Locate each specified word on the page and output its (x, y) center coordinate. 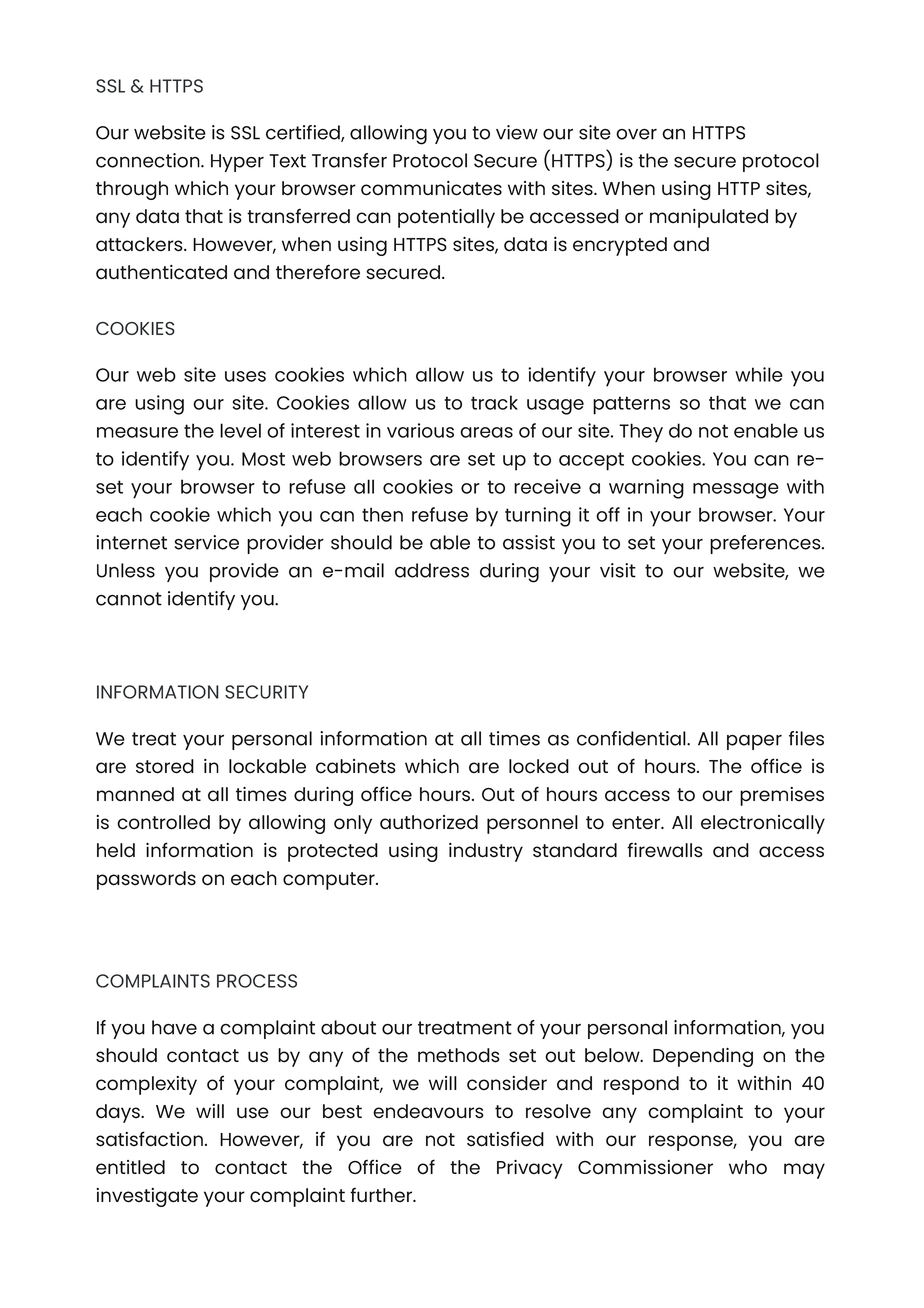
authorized (429, 822)
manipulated (709, 218)
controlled (163, 822)
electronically (763, 824)
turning (538, 517)
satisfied (505, 1139)
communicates (431, 188)
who (748, 1167)
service (207, 542)
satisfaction (149, 1139)
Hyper (237, 163)
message (736, 491)
